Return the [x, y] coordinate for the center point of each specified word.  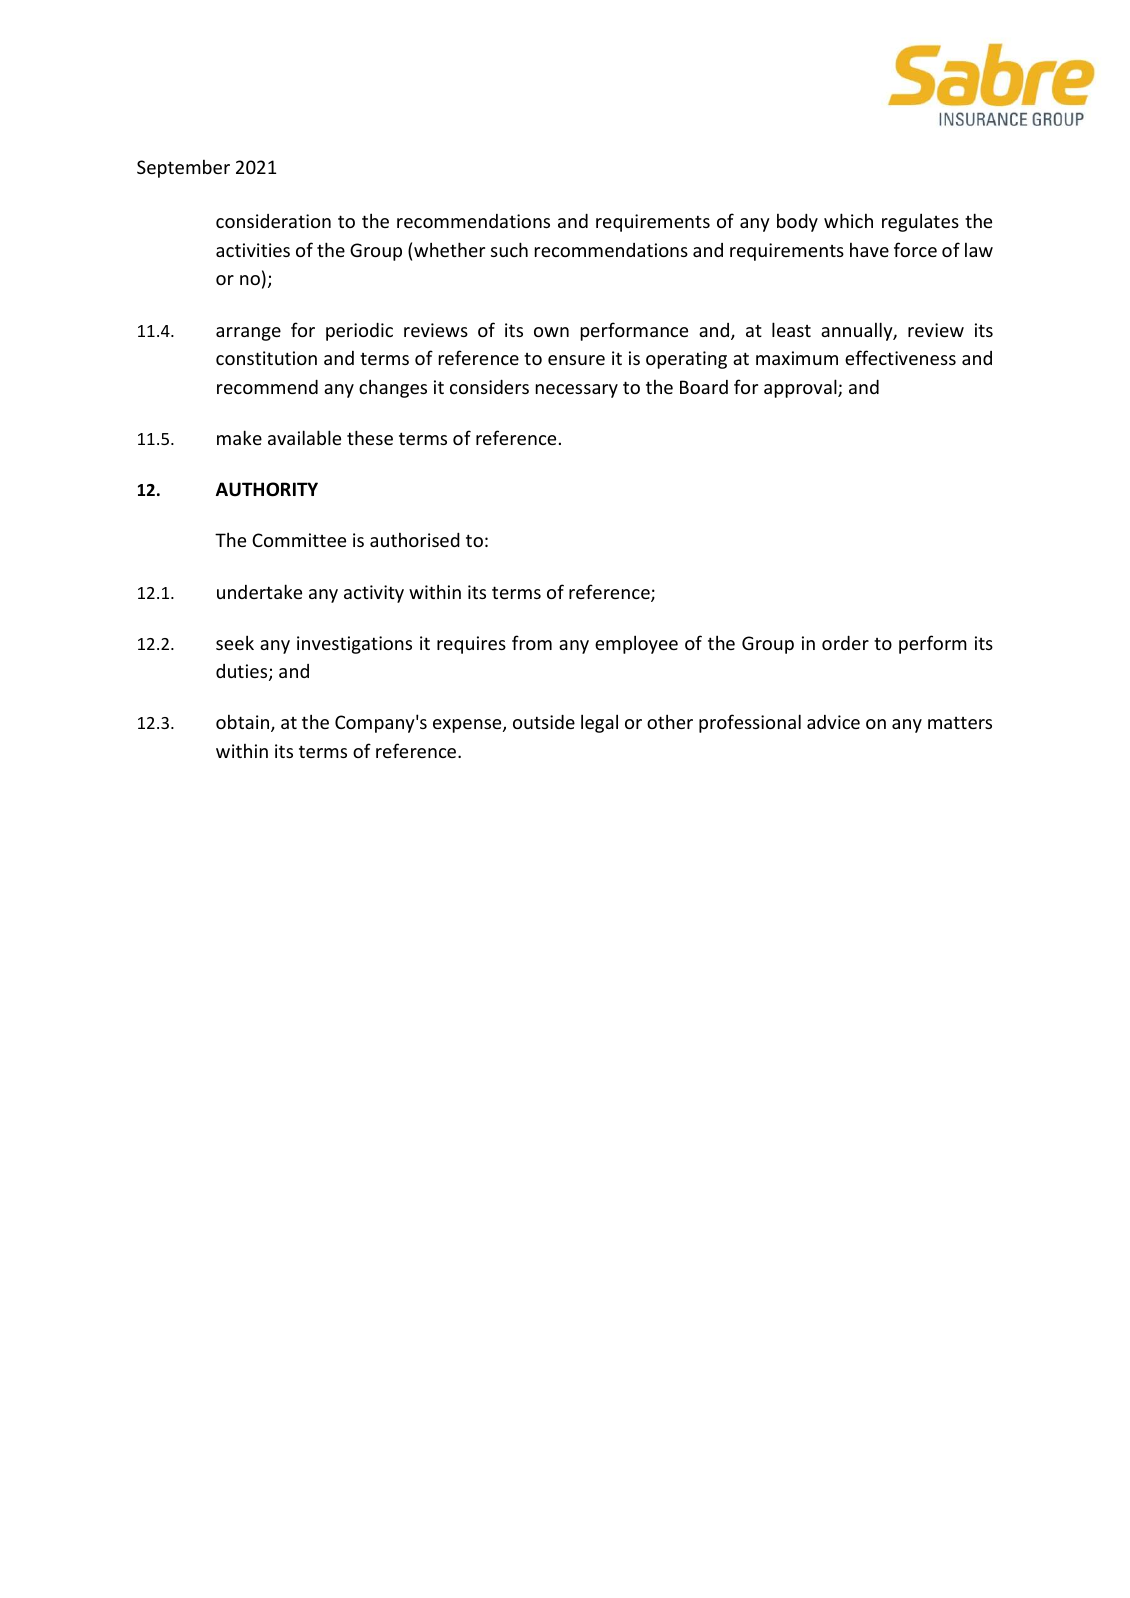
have [869, 249]
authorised [415, 539]
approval [801, 388]
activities [253, 250]
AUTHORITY [267, 489]
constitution [266, 358]
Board [704, 387]
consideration [273, 221]
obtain [244, 723]
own [551, 332]
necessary [577, 391]
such [509, 249]
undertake [259, 591]
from [532, 642]
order [845, 642]
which [848, 220]
